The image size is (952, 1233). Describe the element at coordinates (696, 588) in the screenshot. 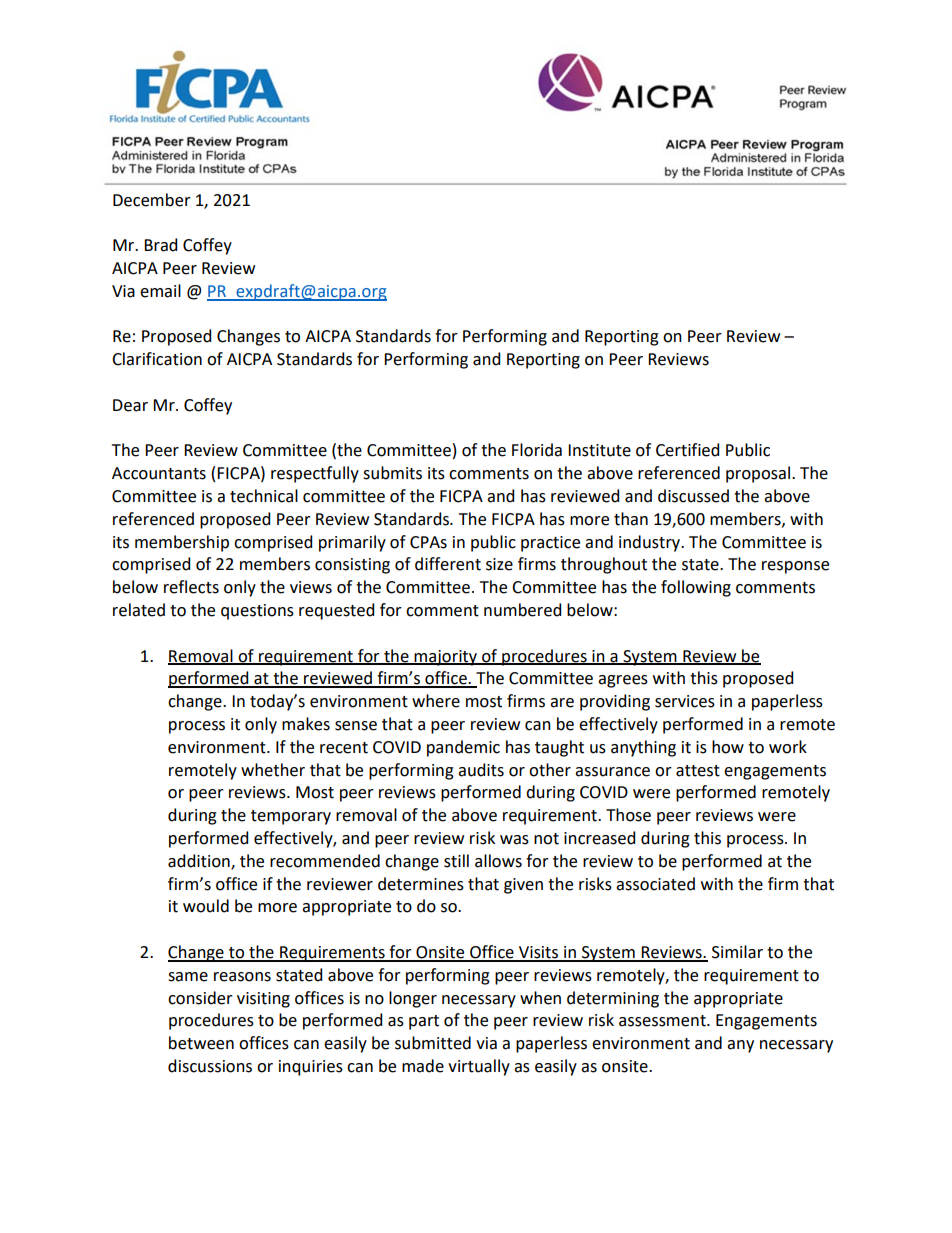

I see `following` at that location.
